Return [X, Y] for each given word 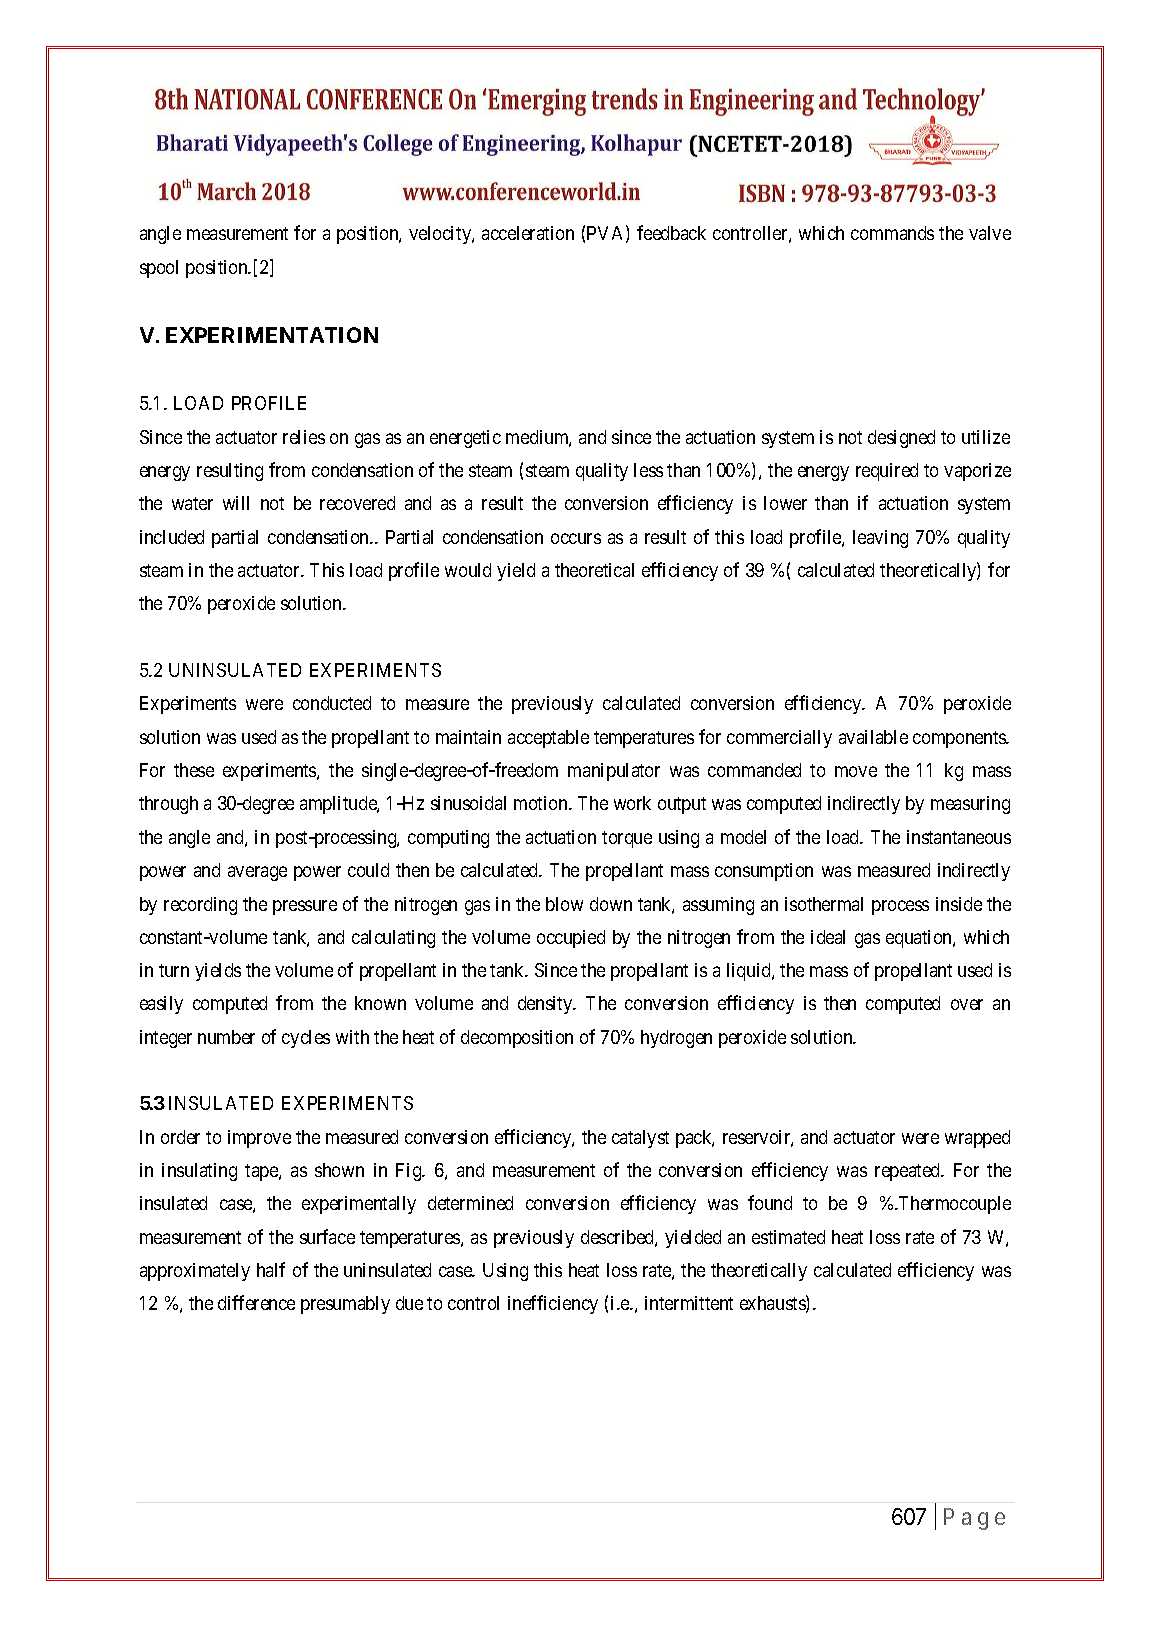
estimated [788, 1237]
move [856, 771]
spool [159, 269]
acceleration [528, 233]
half [271, 1269]
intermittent [689, 1303]
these [194, 770]
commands [892, 233]
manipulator [614, 772]
